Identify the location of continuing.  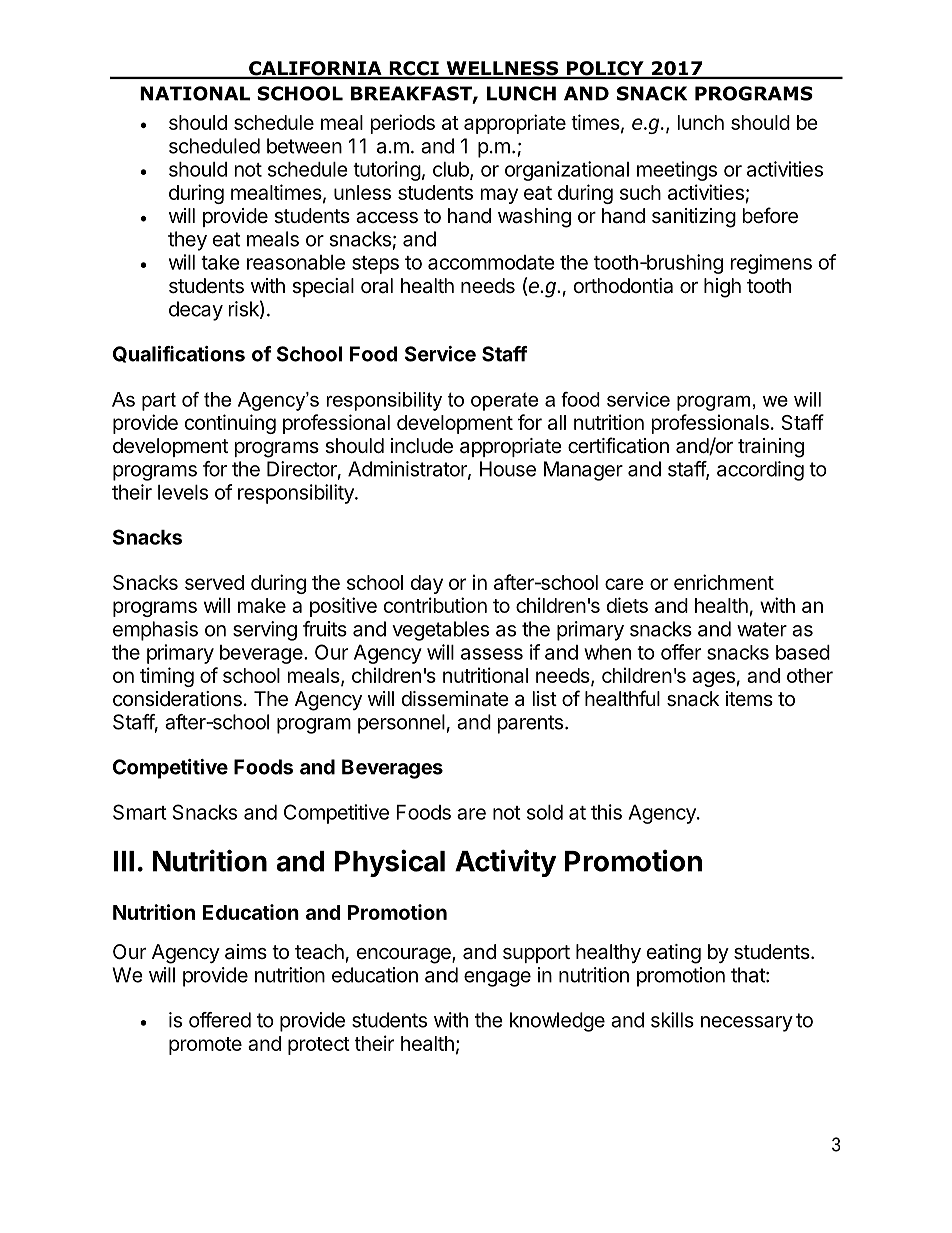
(230, 424).
